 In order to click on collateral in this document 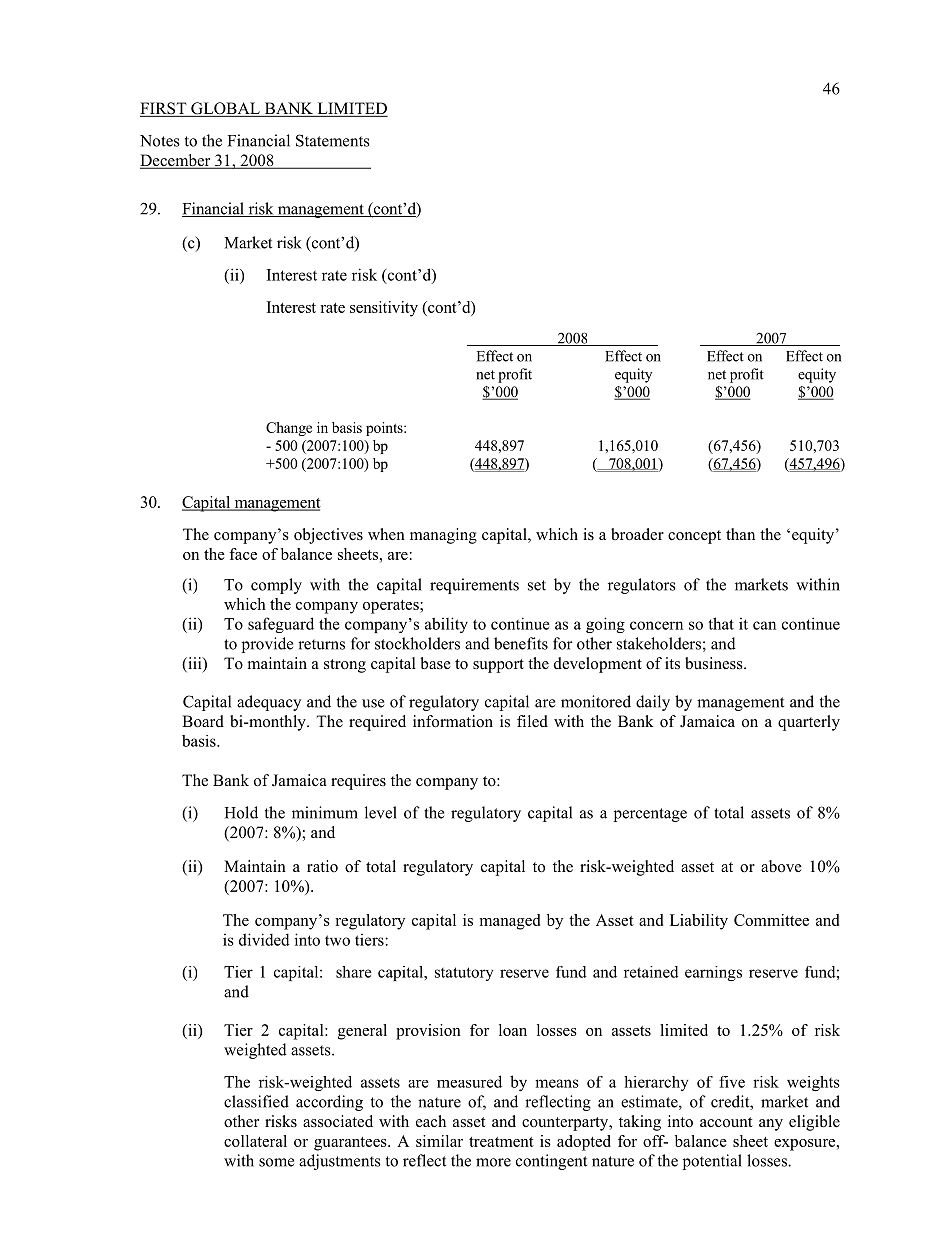, I will do `click(255, 1141)`.
